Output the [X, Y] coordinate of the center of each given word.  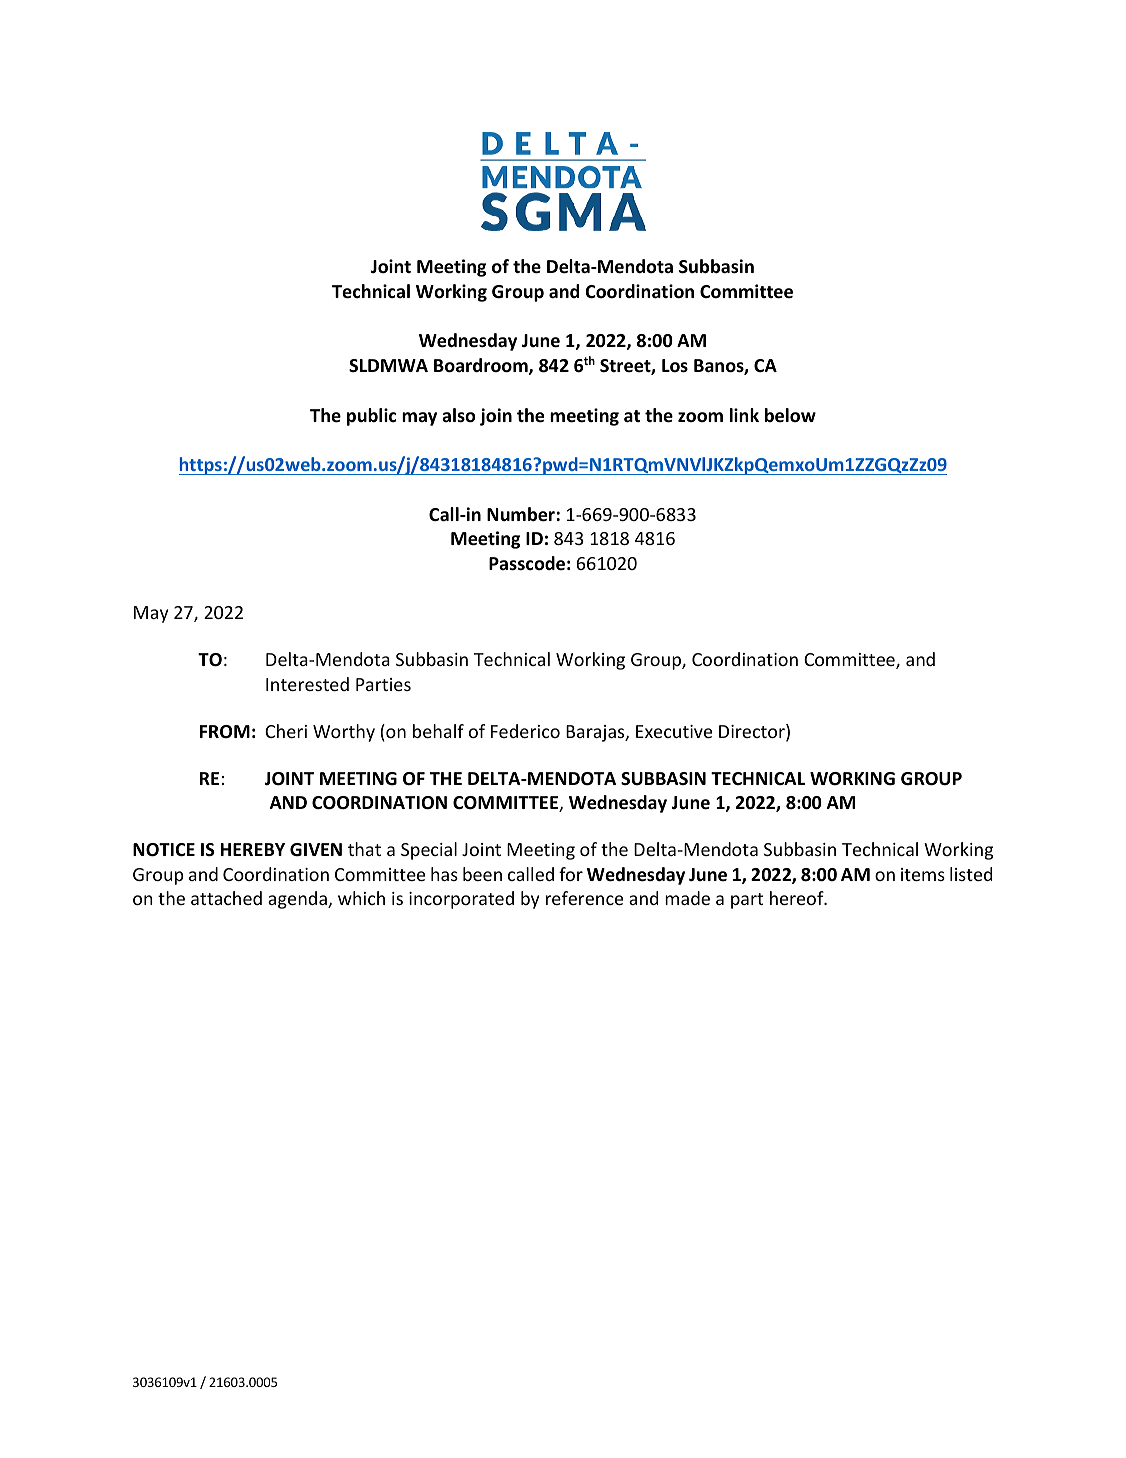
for [571, 874]
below [790, 415]
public [371, 417]
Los [675, 366]
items [923, 874]
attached [226, 898]
